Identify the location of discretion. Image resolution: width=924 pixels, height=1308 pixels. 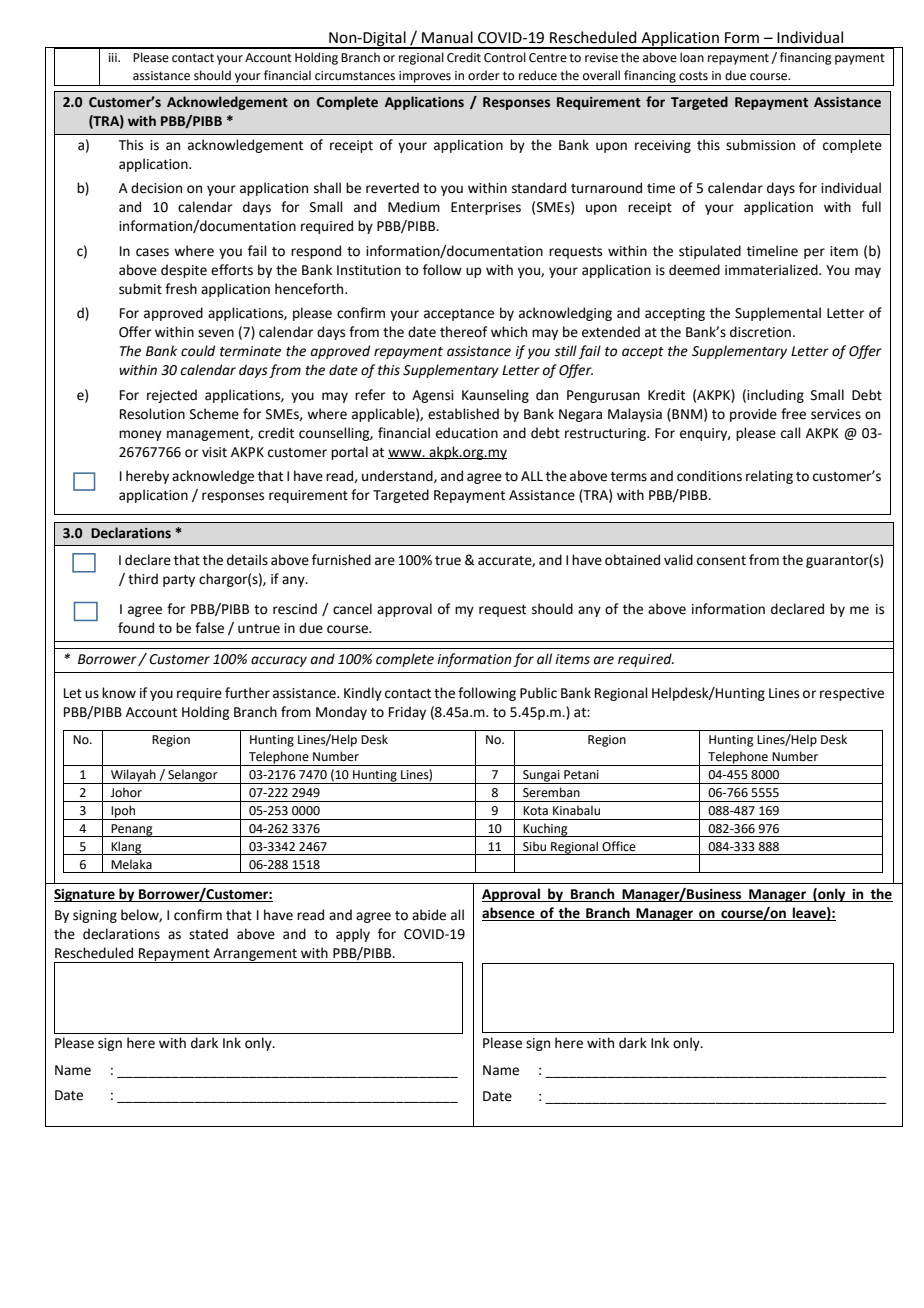
(760, 332).
